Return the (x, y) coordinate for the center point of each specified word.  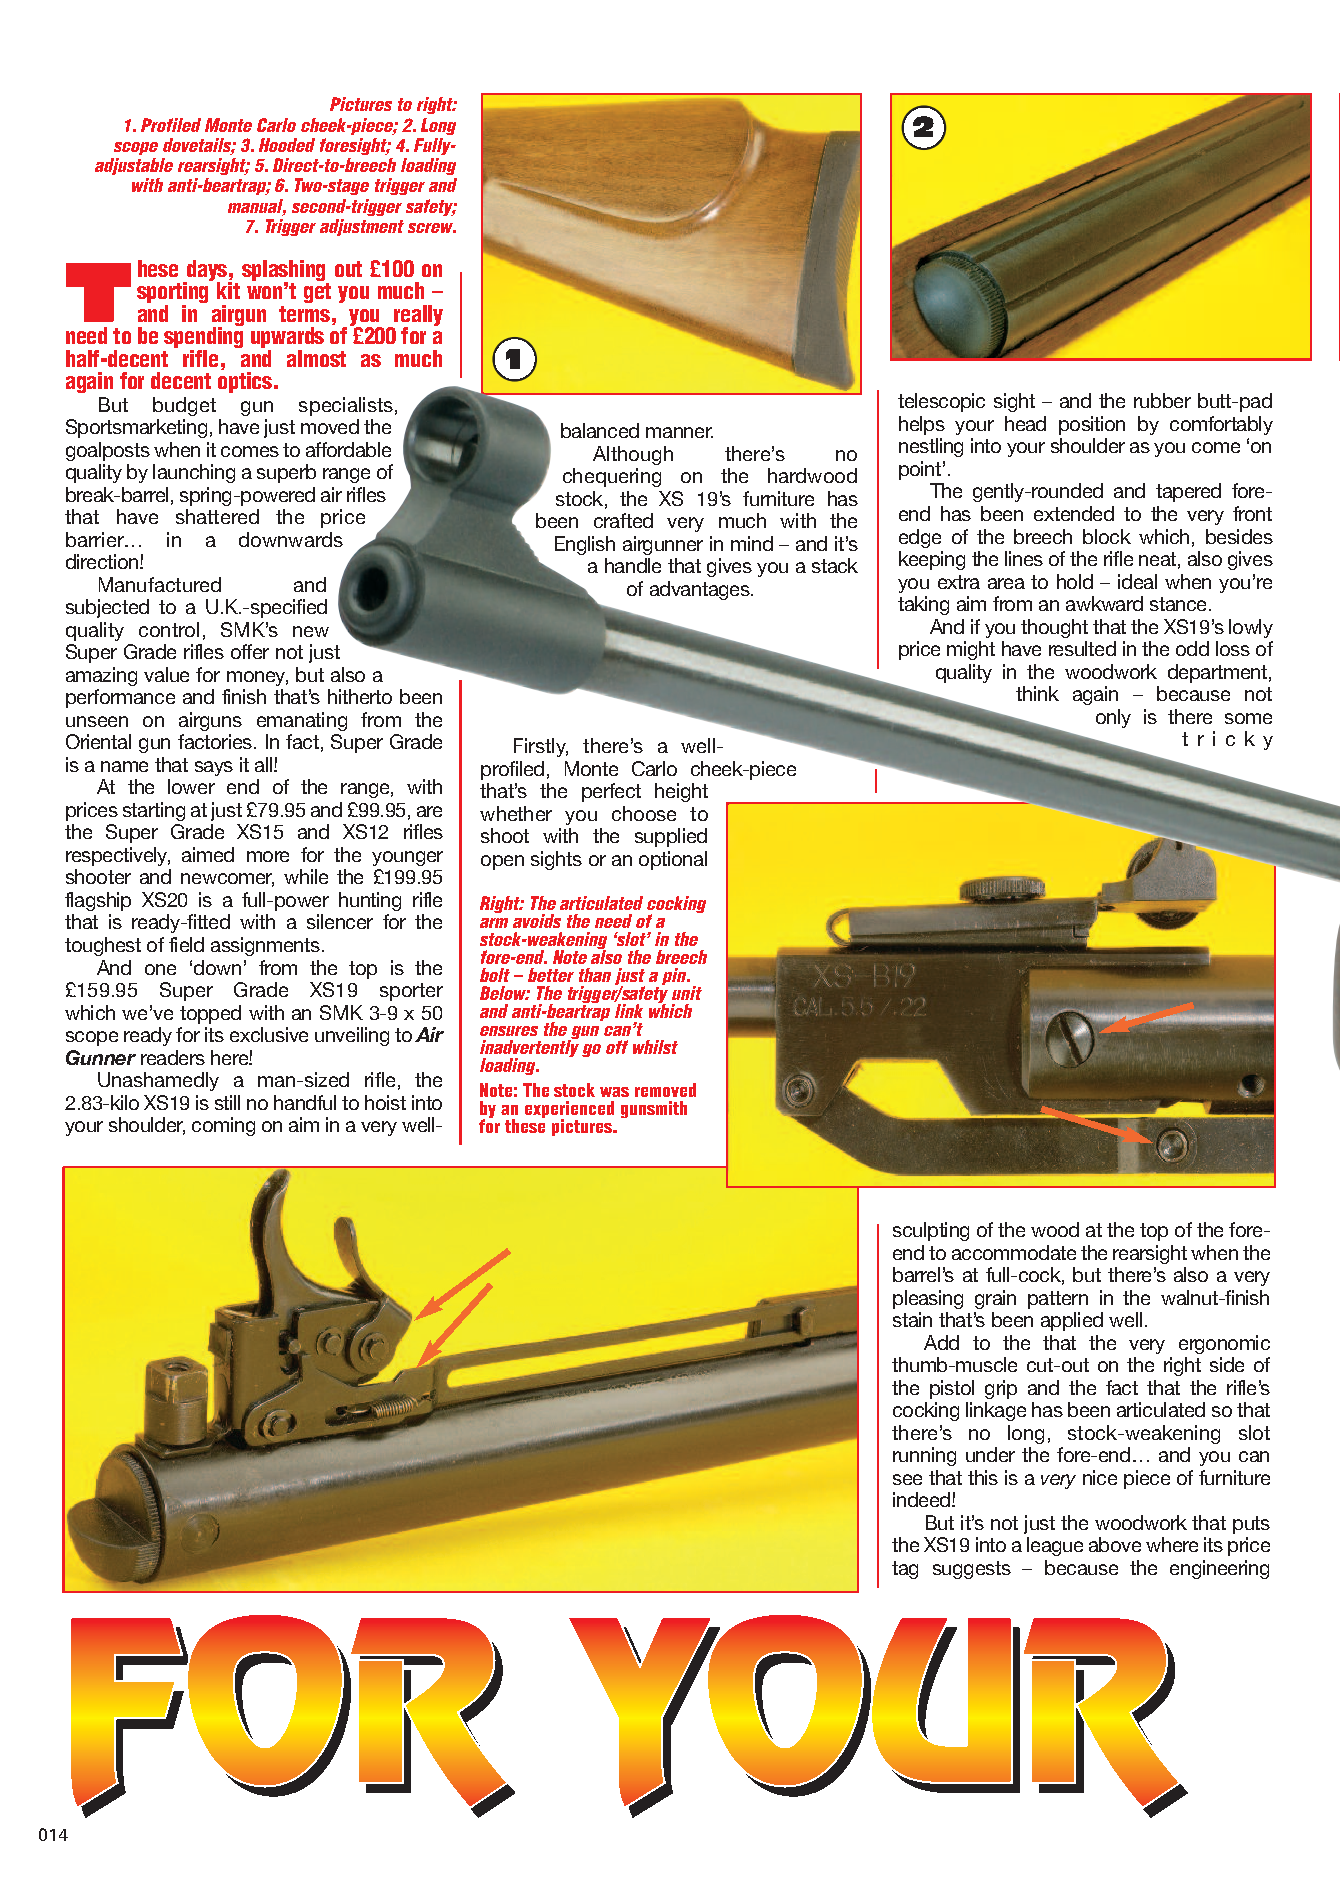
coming (223, 1126)
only (1113, 718)
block (1107, 536)
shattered (217, 516)
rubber (1162, 400)
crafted (623, 520)
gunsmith (654, 1109)
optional (673, 860)
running (924, 1456)
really (417, 316)
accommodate (1014, 1252)
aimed (208, 854)
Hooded (287, 145)
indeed (921, 1499)
